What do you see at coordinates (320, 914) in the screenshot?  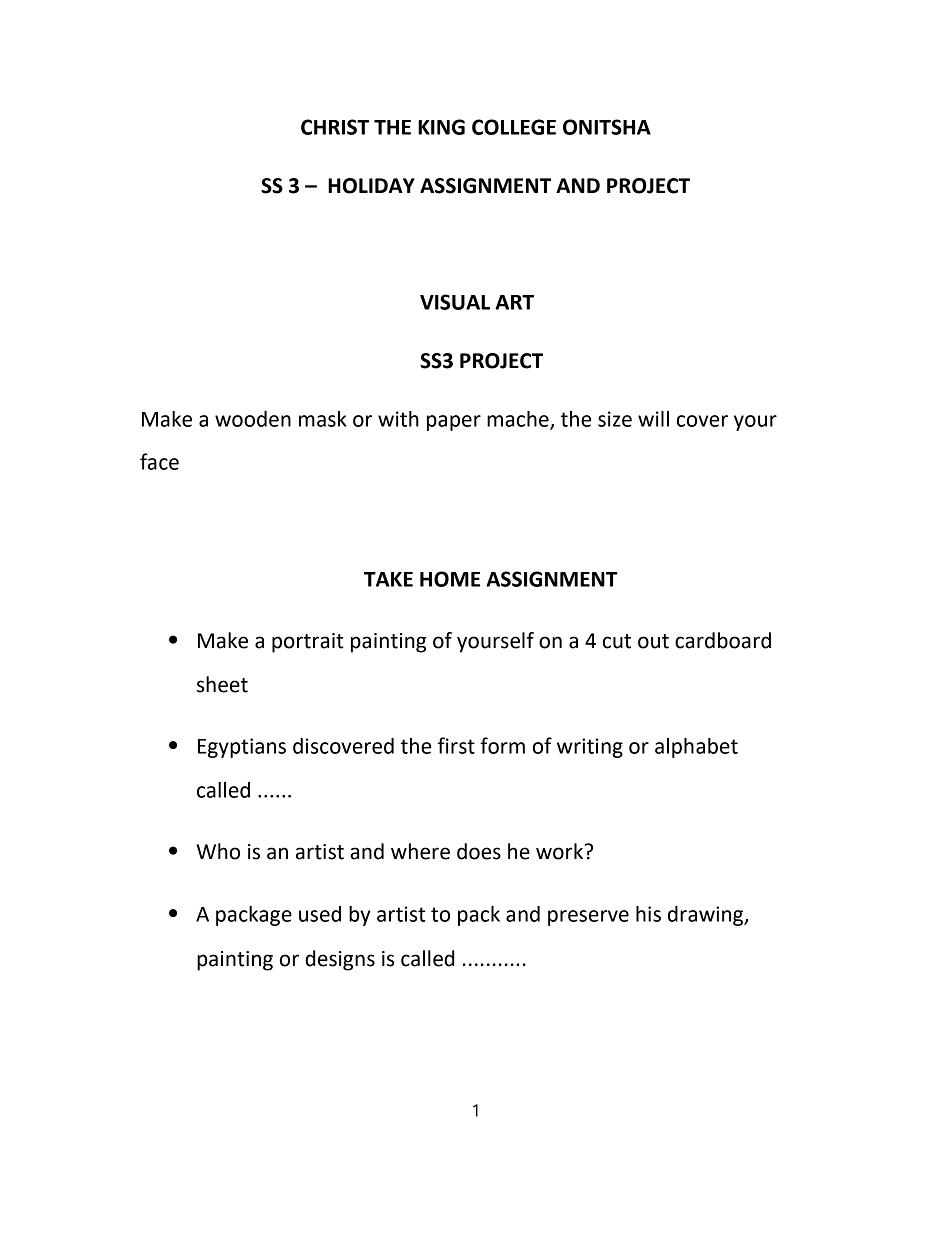 I see `used` at bounding box center [320, 914].
